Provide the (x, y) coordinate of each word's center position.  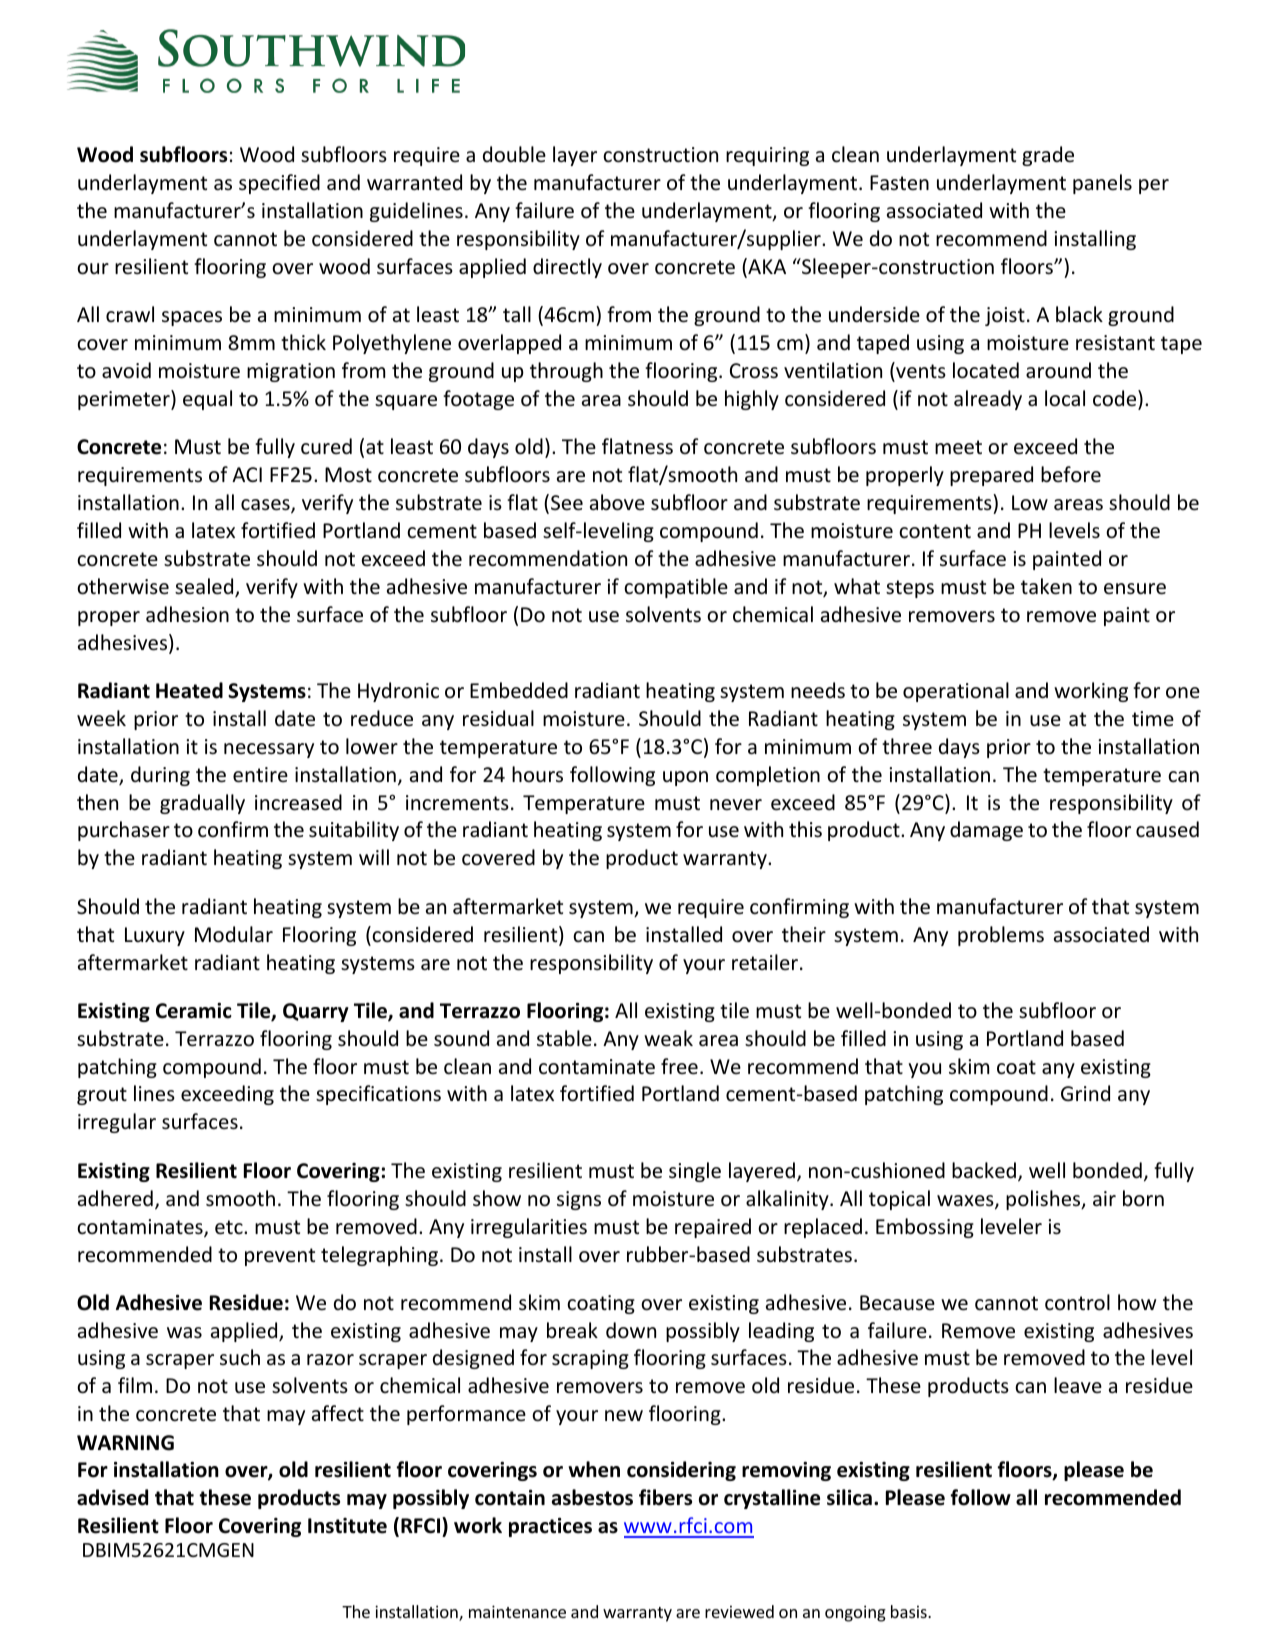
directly (567, 268)
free (679, 1066)
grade (1048, 156)
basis (910, 1611)
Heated (189, 690)
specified (279, 184)
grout (102, 1096)
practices (550, 1527)
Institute (347, 1526)
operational (956, 692)
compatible (676, 588)
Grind (1085, 1093)
